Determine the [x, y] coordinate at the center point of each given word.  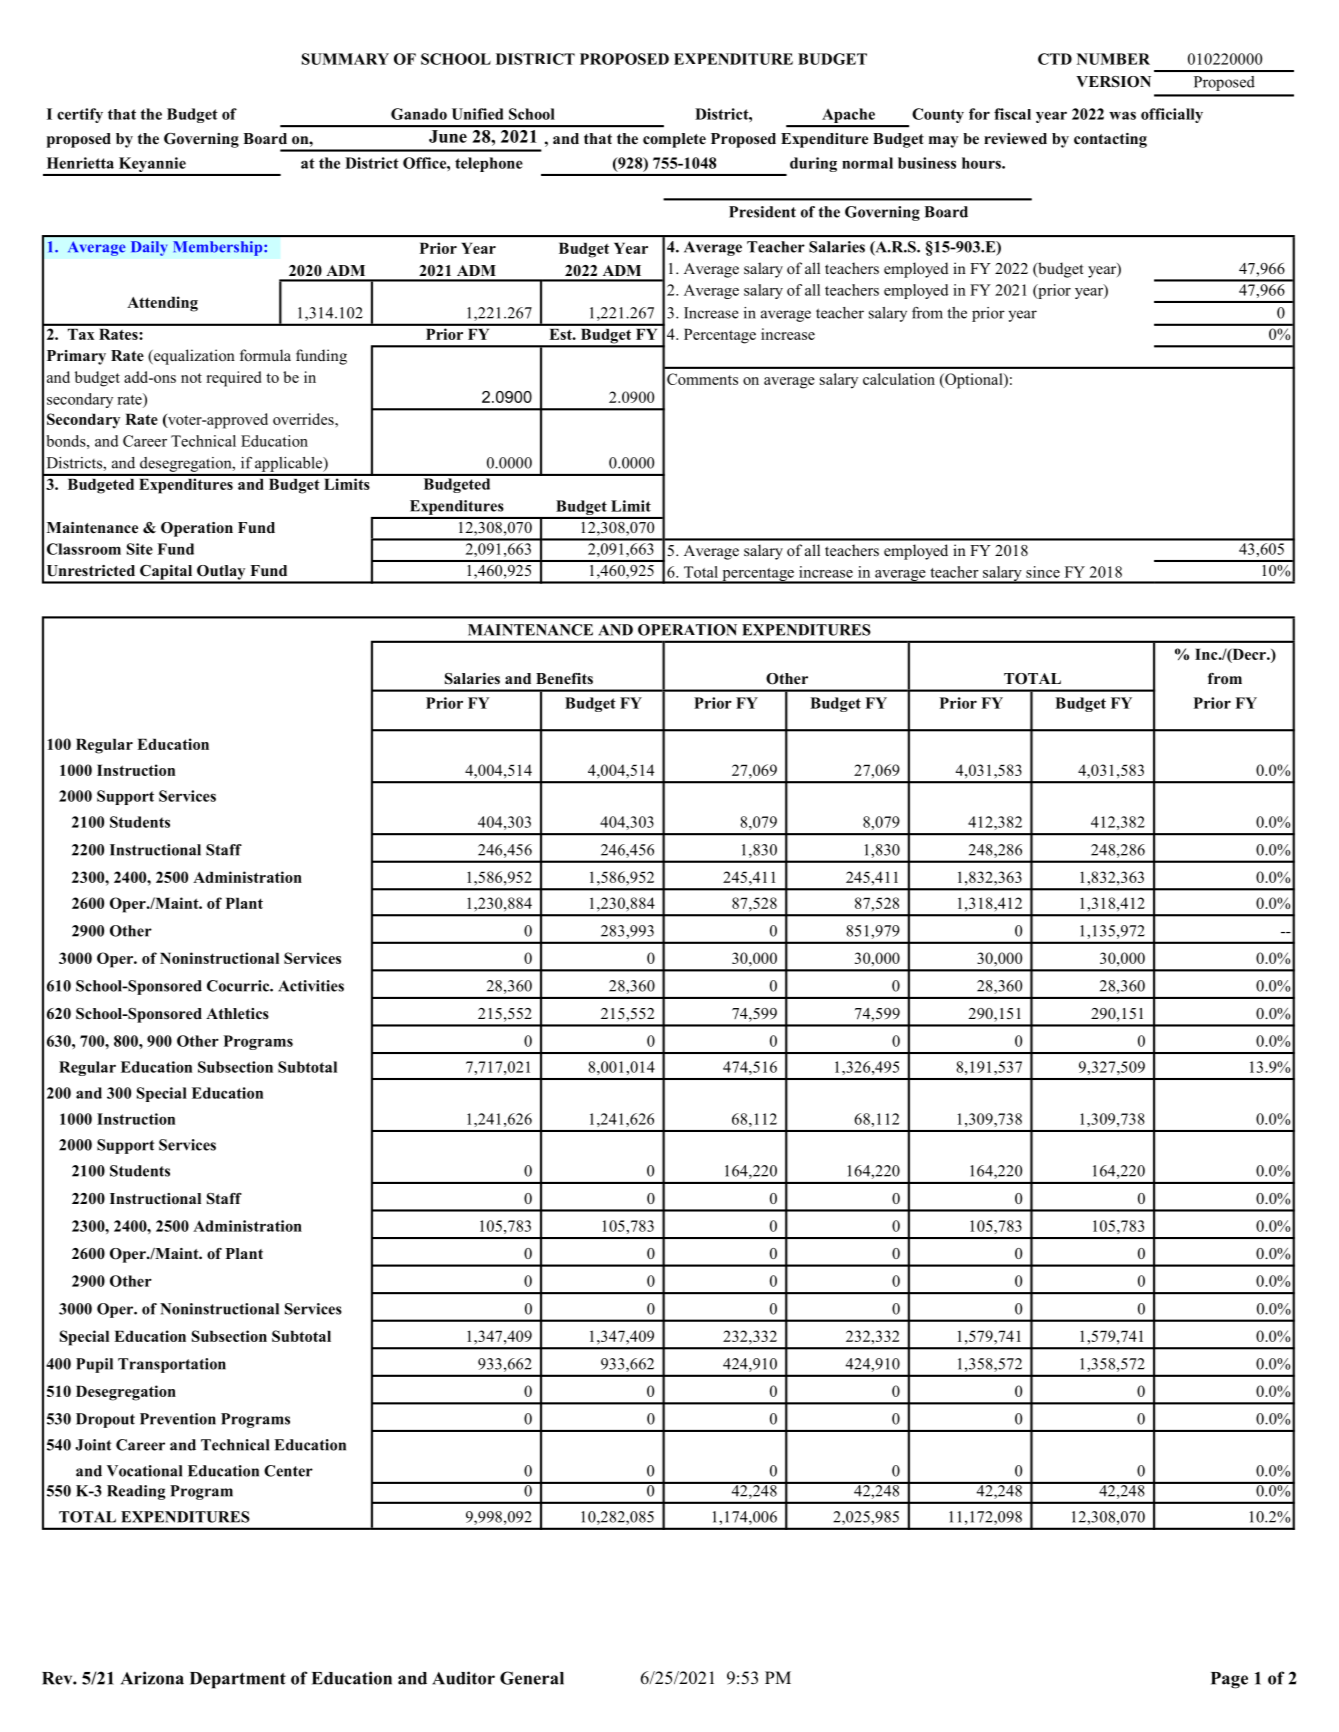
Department [238, 1680]
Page [1229, 1680]
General [532, 1678]
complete [674, 140]
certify [80, 115]
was [1122, 115]
